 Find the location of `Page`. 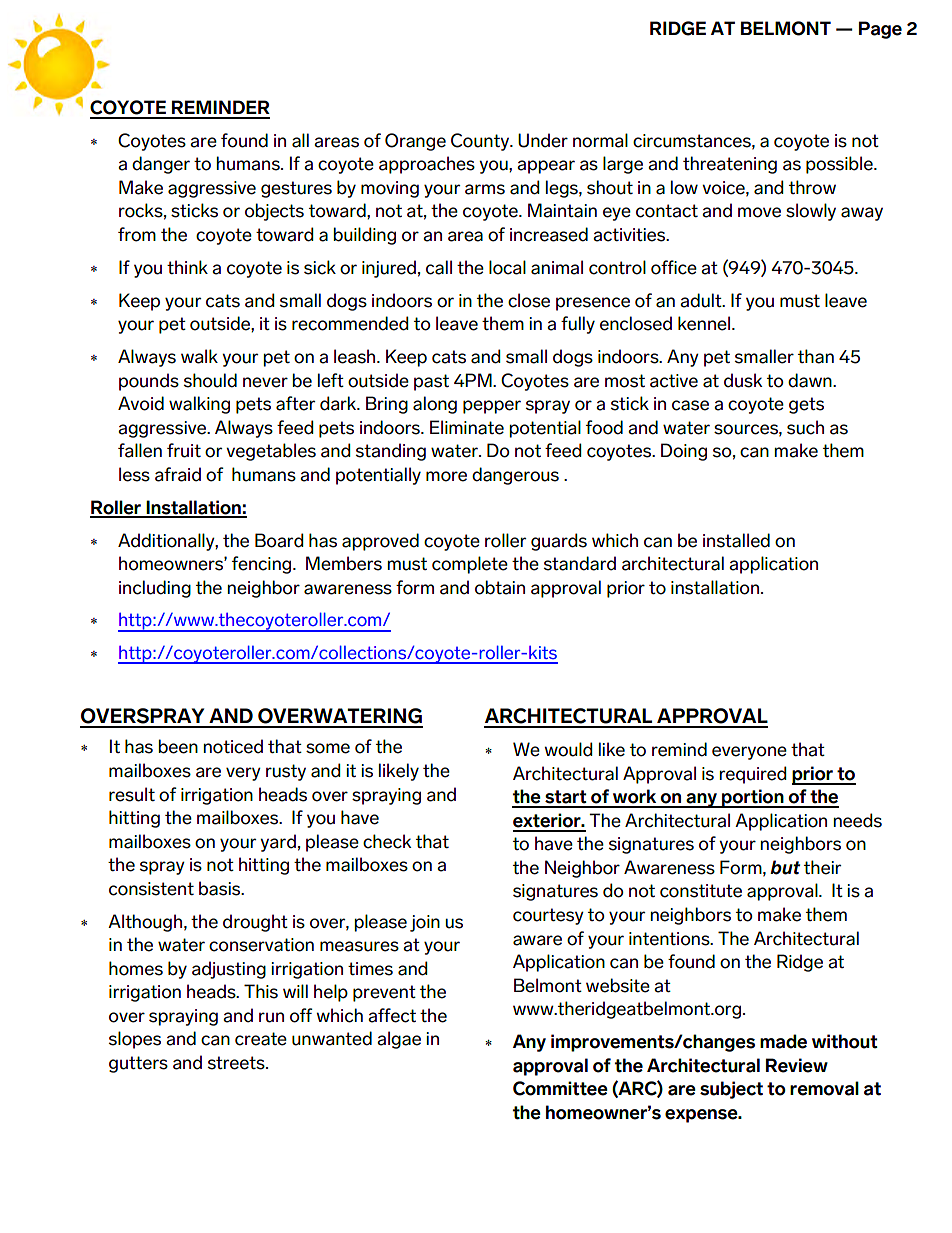

Page is located at coordinates (880, 30).
